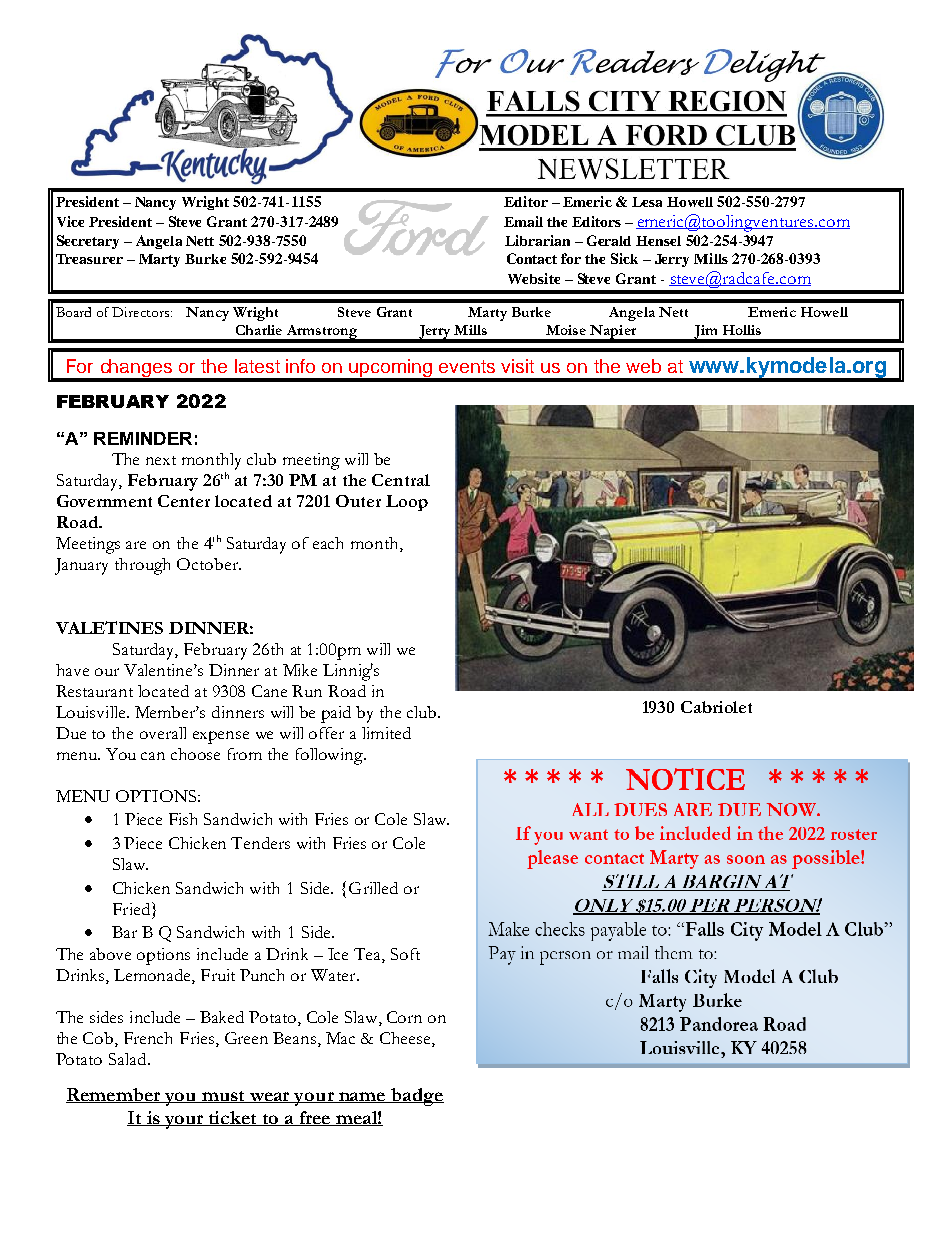 This screenshot has width=952, height=1233. What do you see at coordinates (407, 503) in the screenshot?
I see `Loop` at bounding box center [407, 503].
